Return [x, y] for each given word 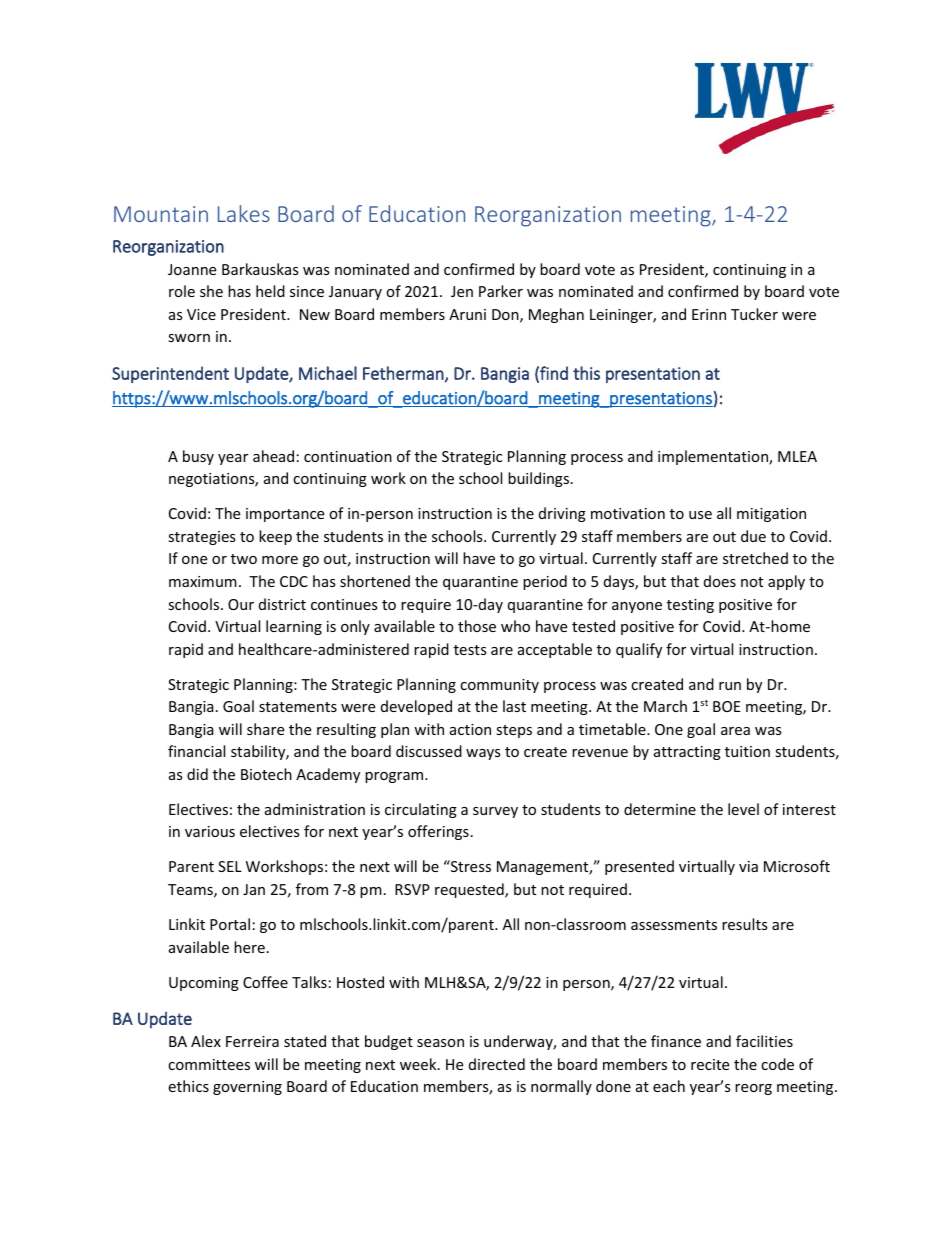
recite [710, 1064]
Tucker [754, 314]
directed [497, 1064]
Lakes [244, 213]
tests [470, 650]
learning [294, 627]
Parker [501, 291]
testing [690, 606]
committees [209, 1064]
